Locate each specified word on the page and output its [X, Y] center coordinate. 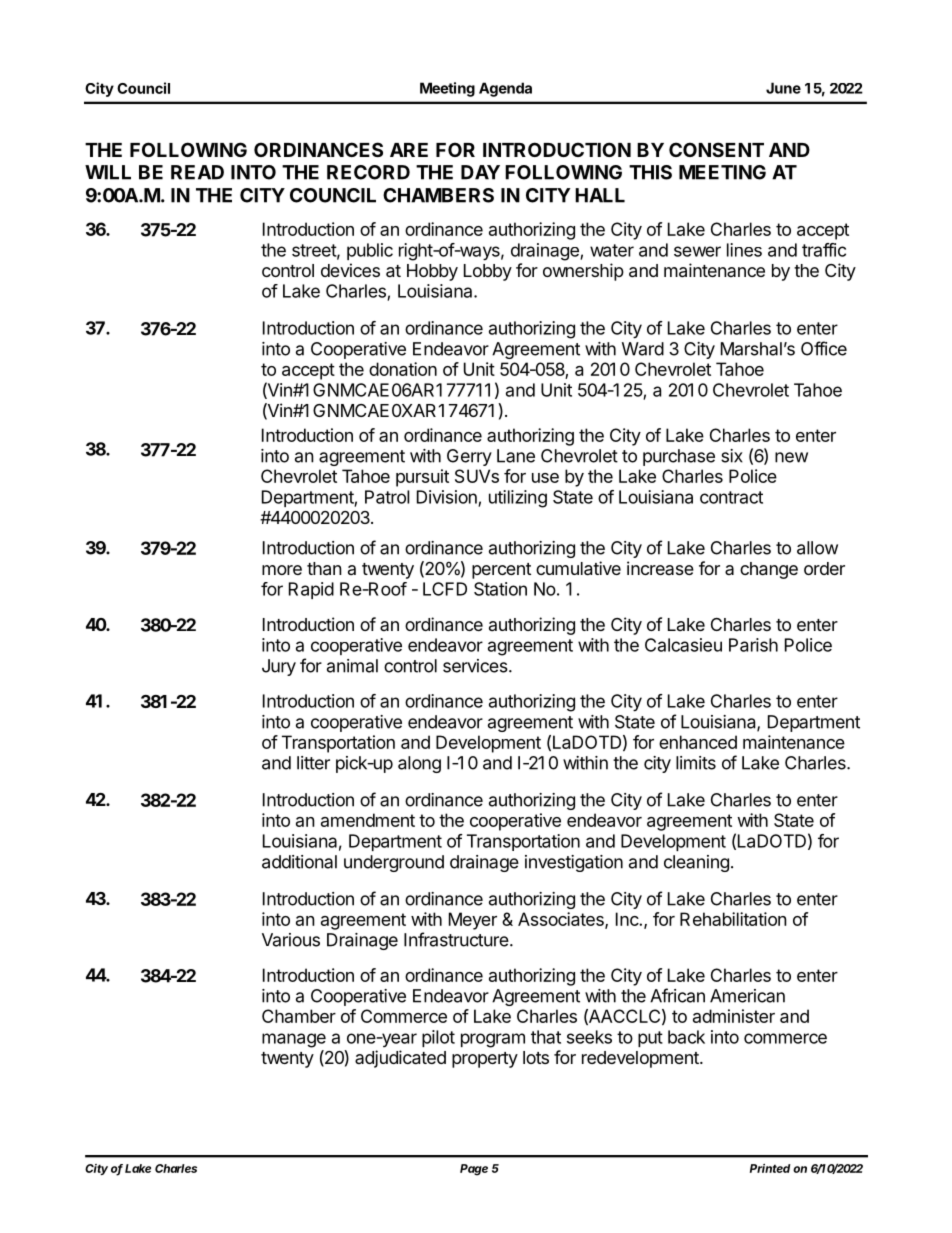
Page [474, 1170]
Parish [753, 645]
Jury [279, 667]
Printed [770, 1168]
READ [197, 172]
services [476, 666]
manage [294, 1040]
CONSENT [716, 149]
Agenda [505, 89]
